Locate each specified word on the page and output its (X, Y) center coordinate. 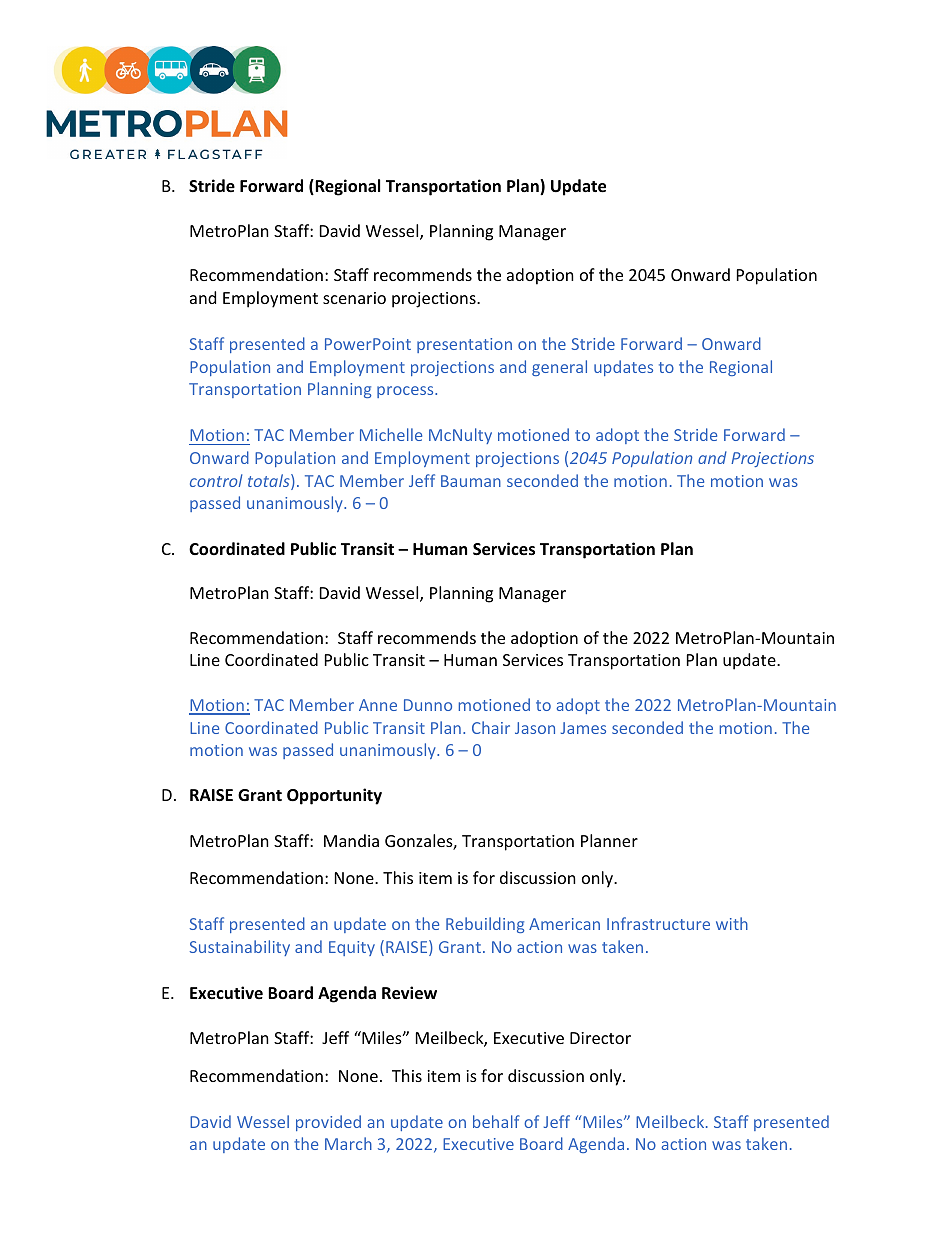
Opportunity (334, 796)
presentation (464, 345)
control (216, 480)
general (559, 368)
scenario (354, 298)
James (583, 728)
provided (328, 1123)
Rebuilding (485, 925)
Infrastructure (658, 923)
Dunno (428, 705)
